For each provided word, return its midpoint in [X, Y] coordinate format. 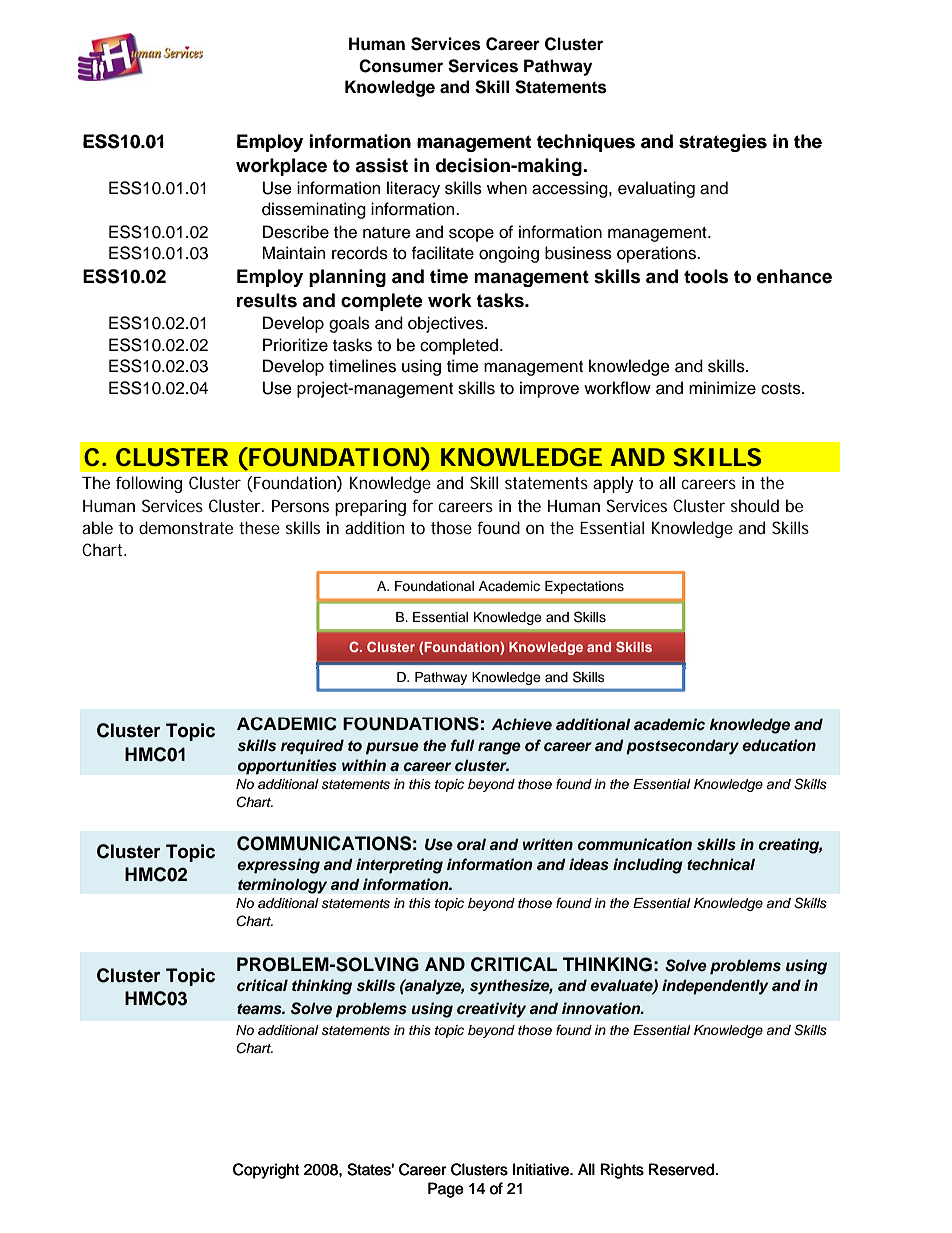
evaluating [656, 189]
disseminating [314, 210]
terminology [282, 886]
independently [715, 987]
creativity [491, 1010]
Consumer [401, 66]
